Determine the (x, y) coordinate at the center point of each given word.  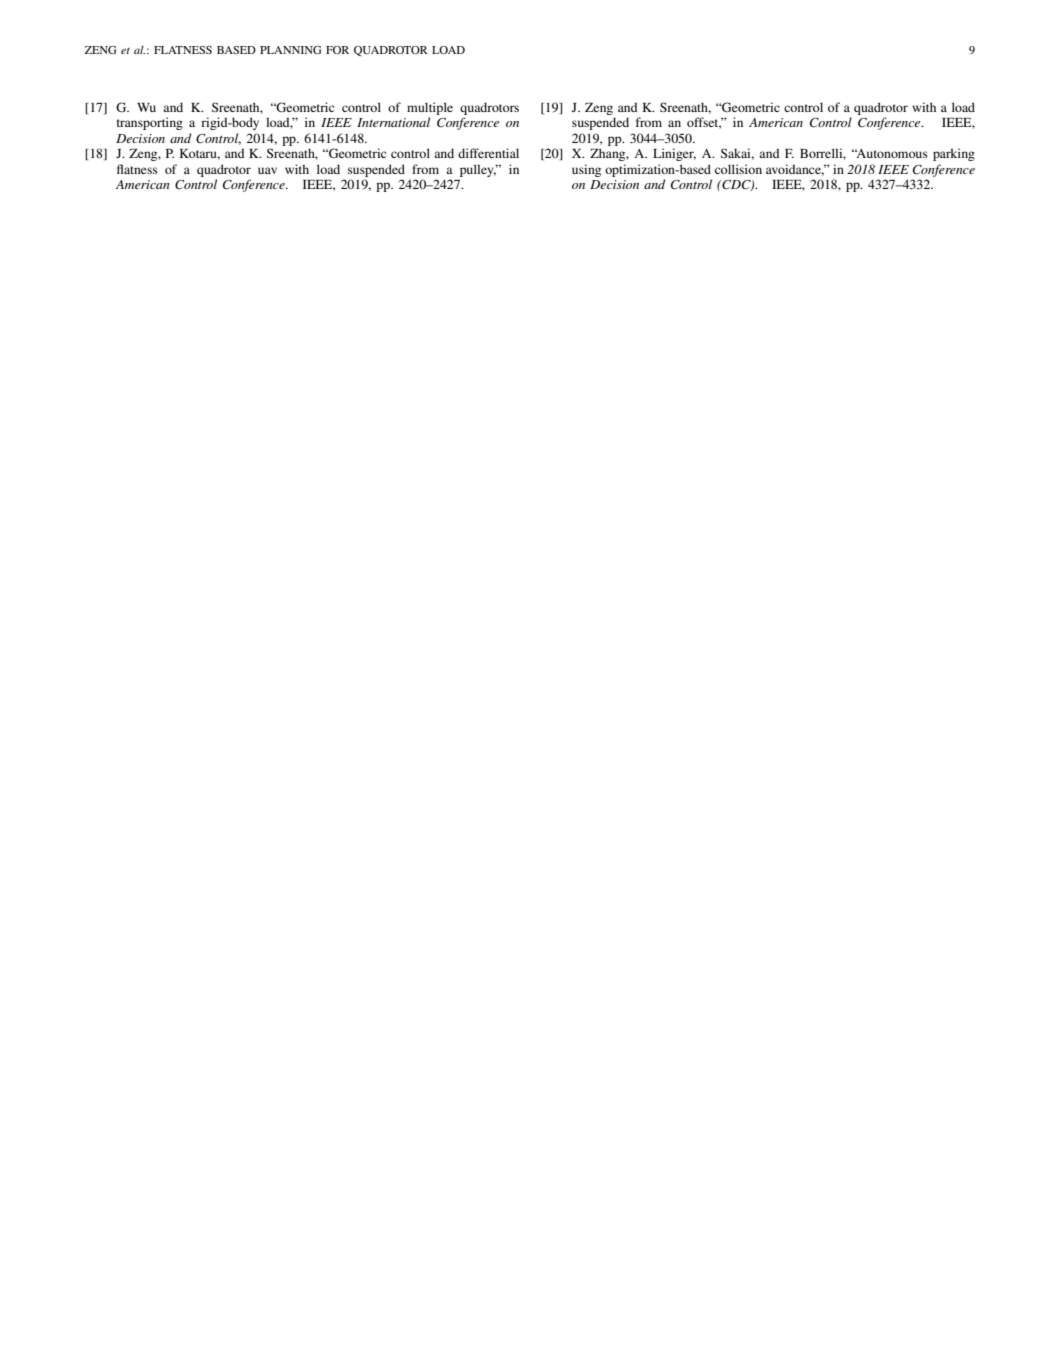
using (586, 170)
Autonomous (891, 153)
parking (954, 154)
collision (738, 169)
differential (488, 153)
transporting (150, 123)
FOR (337, 50)
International (393, 122)
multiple (430, 108)
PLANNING (290, 50)
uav (267, 170)
